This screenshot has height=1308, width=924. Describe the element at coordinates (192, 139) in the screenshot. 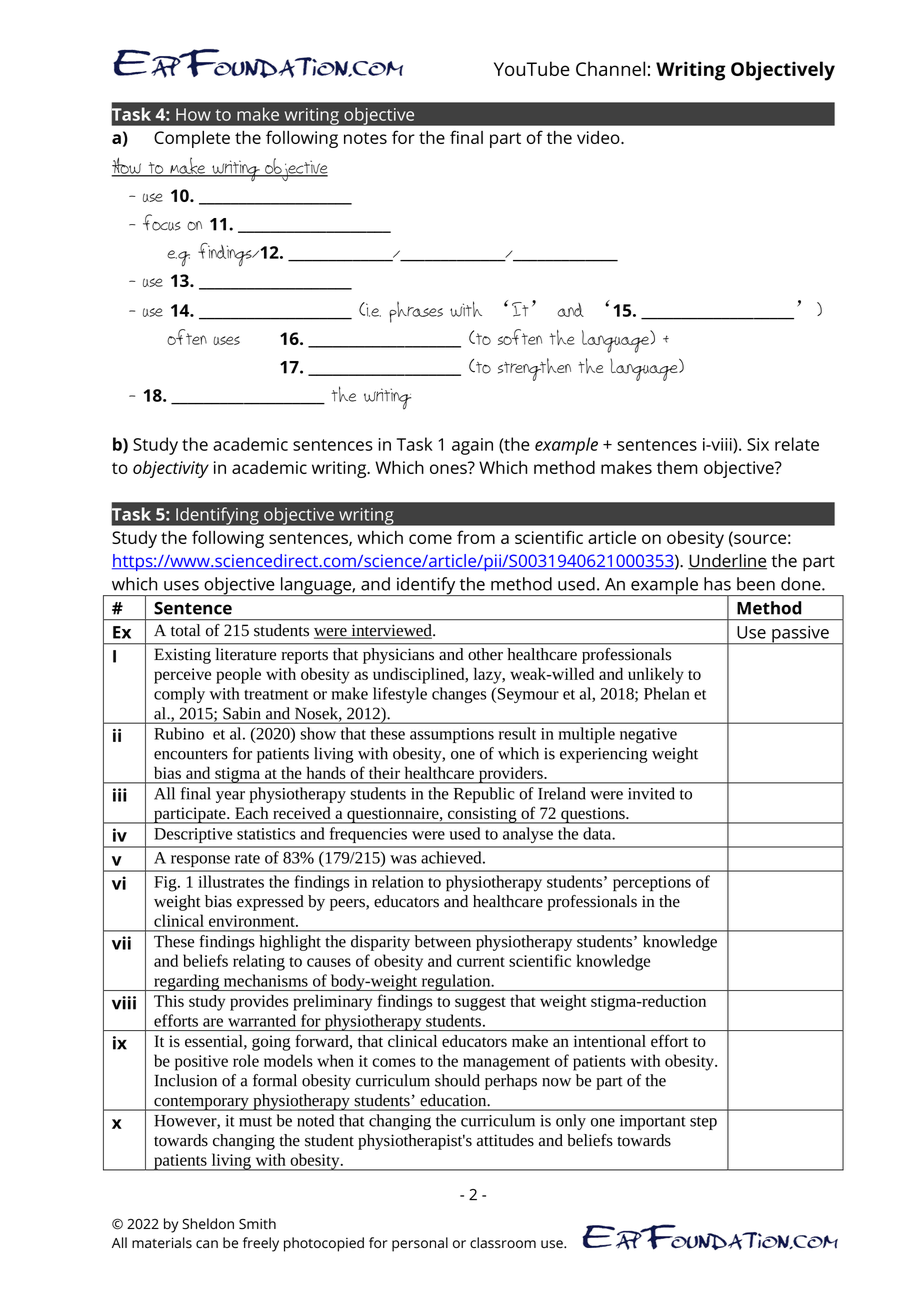

I see `Complete` at that location.
